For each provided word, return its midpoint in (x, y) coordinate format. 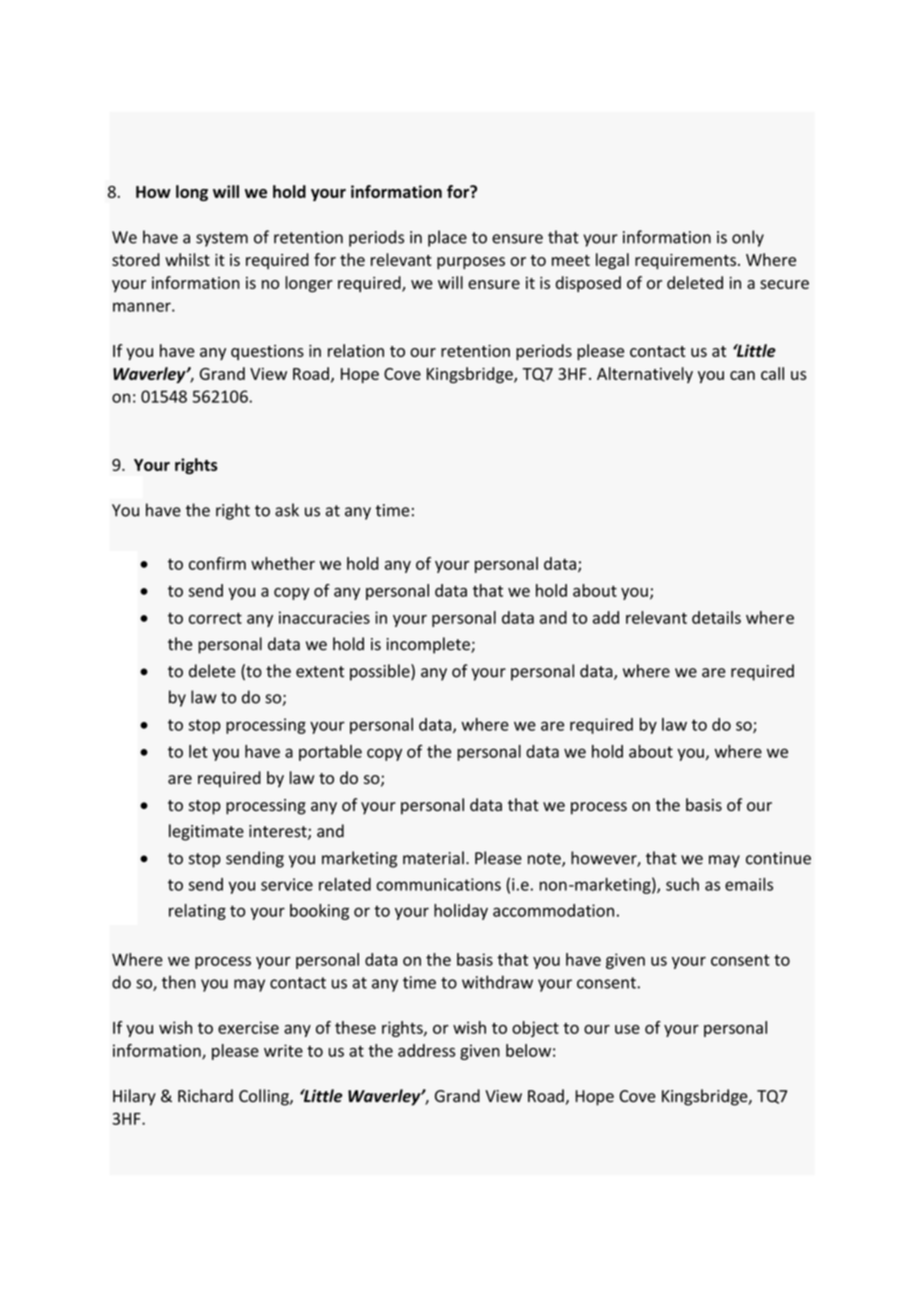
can (742, 375)
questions (267, 352)
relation (356, 350)
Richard (205, 1096)
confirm (217, 563)
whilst (187, 259)
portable (330, 753)
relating (197, 912)
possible (381, 672)
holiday (461, 912)
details (716, 617)
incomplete (429, 645)
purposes (471, 263)
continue (778, 858)
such (682, 884)
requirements (685, 262)
